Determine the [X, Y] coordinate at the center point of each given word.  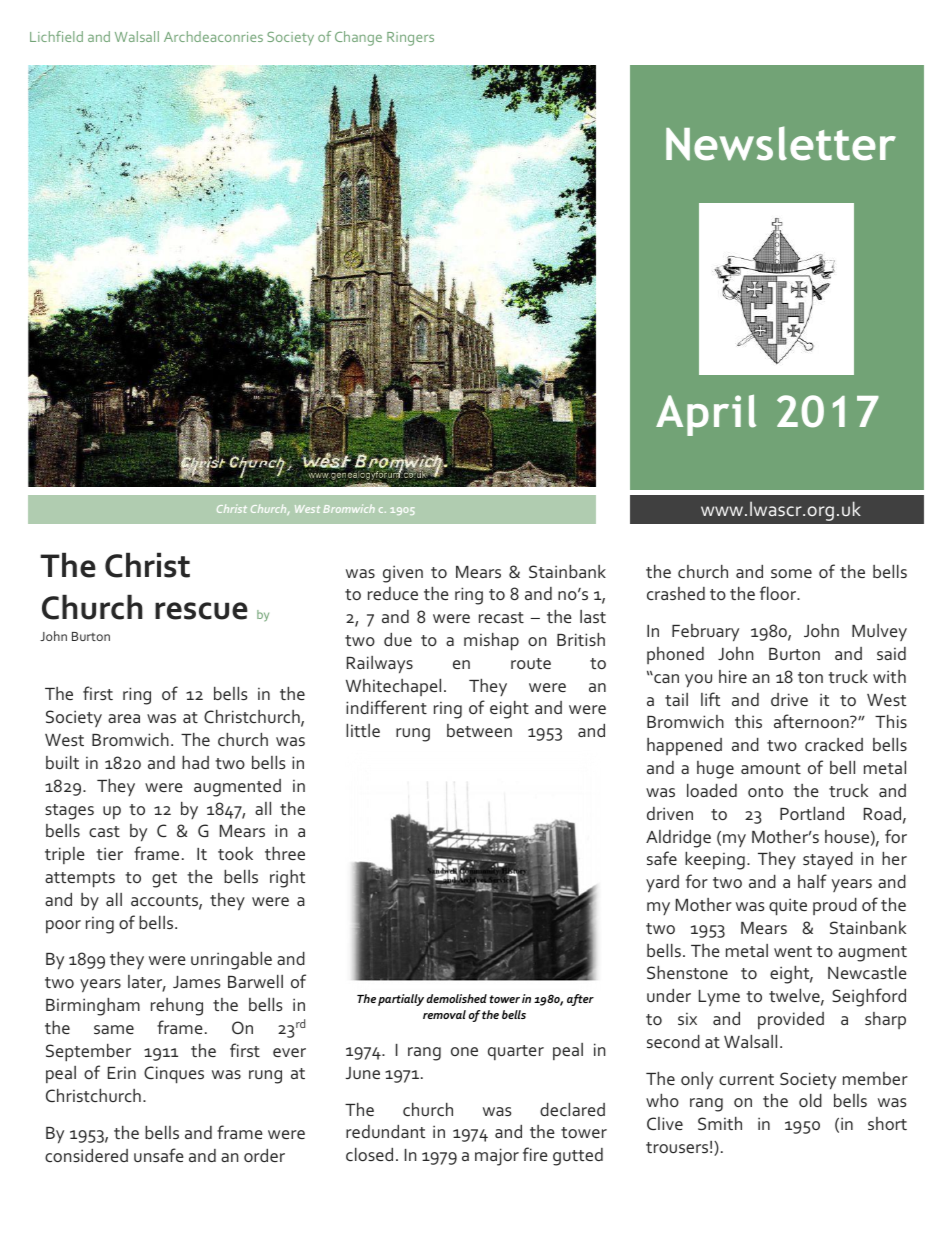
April [706, 415]
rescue [201, 611]
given [403, 574]
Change [358, 38]
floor [779, 593]
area [124, 718]
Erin [122, 1073]
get [164, 880]
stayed [828, 860]
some [791, 573]
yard [662, 884]
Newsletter [781, 143]
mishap [491, 642]
